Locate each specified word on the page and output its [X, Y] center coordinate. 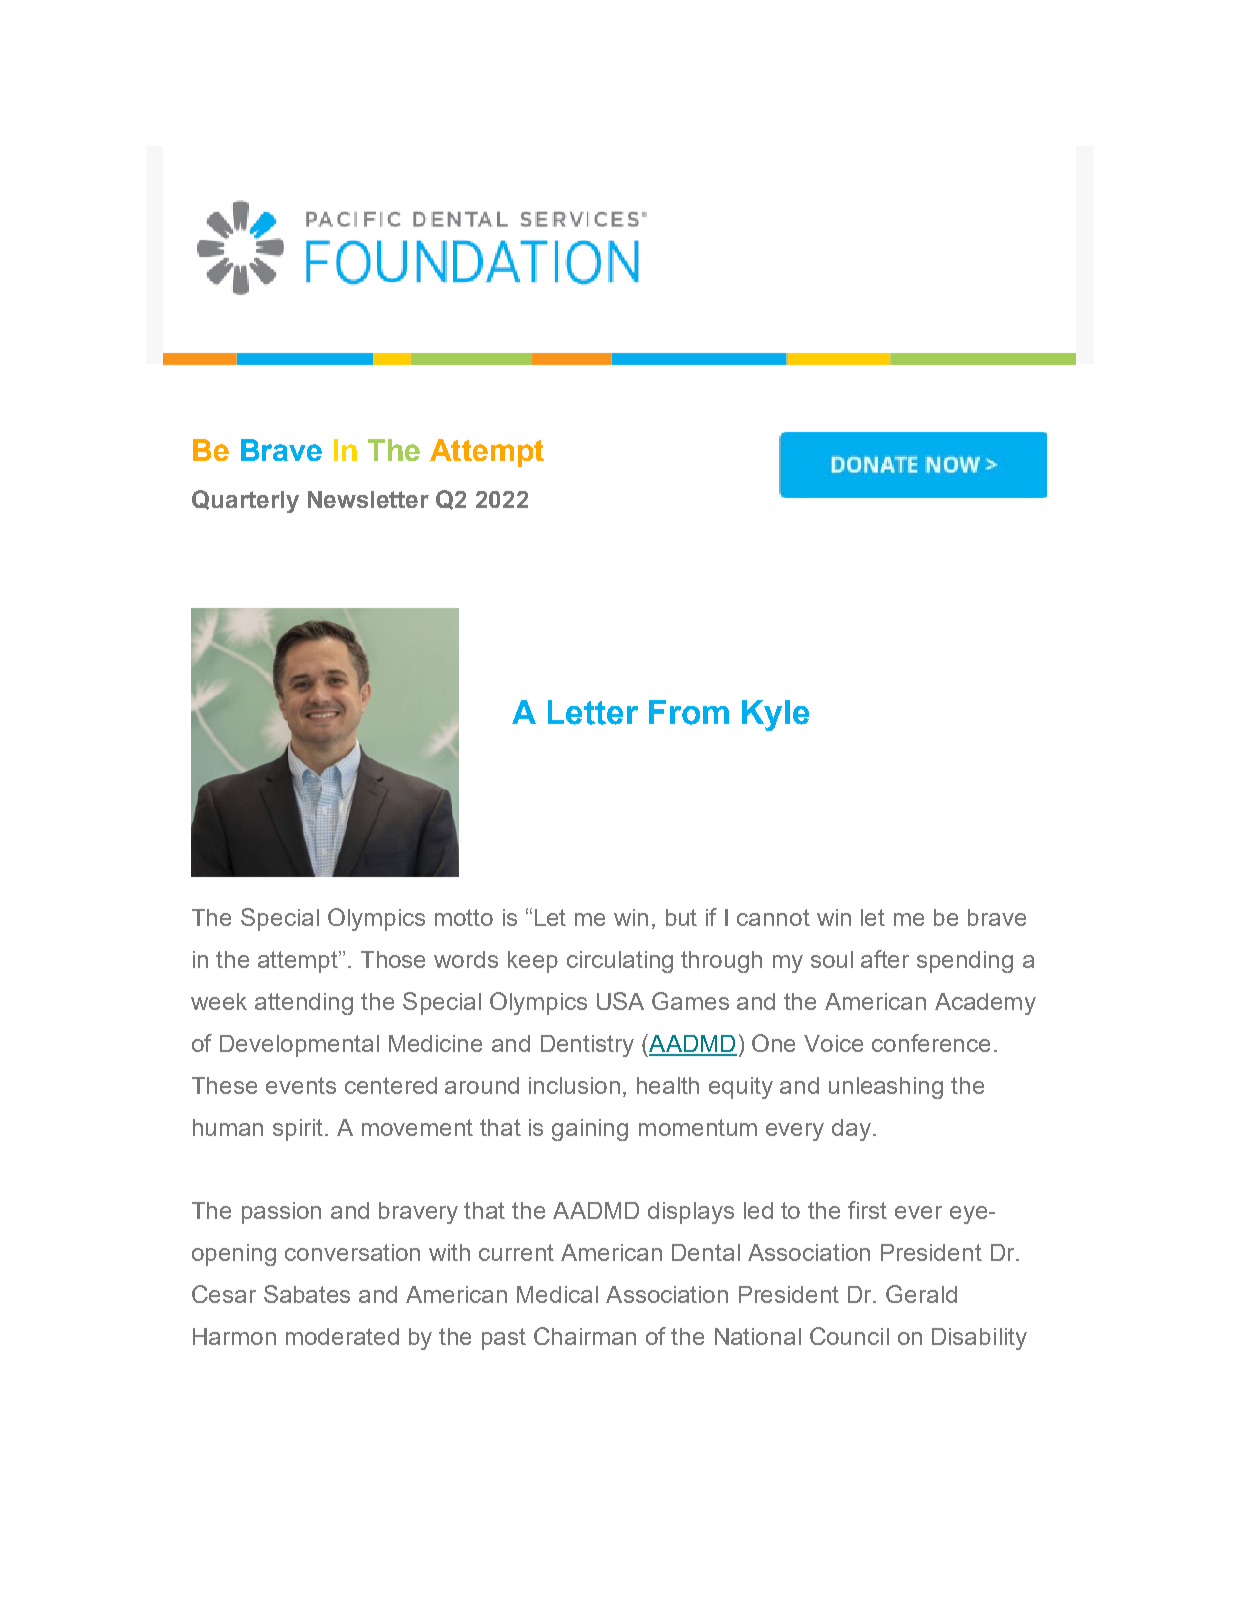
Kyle [775, 715]
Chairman [585, 1336]
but [681, 917]
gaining [590, 1130]
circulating [620, 962]
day [851, 1130]
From [689, 712]
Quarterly [245, 501]
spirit [299, 1130]
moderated [342, 1336]
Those [393, 959]
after [885, 959]
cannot [773, 917]
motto [464, 917]
